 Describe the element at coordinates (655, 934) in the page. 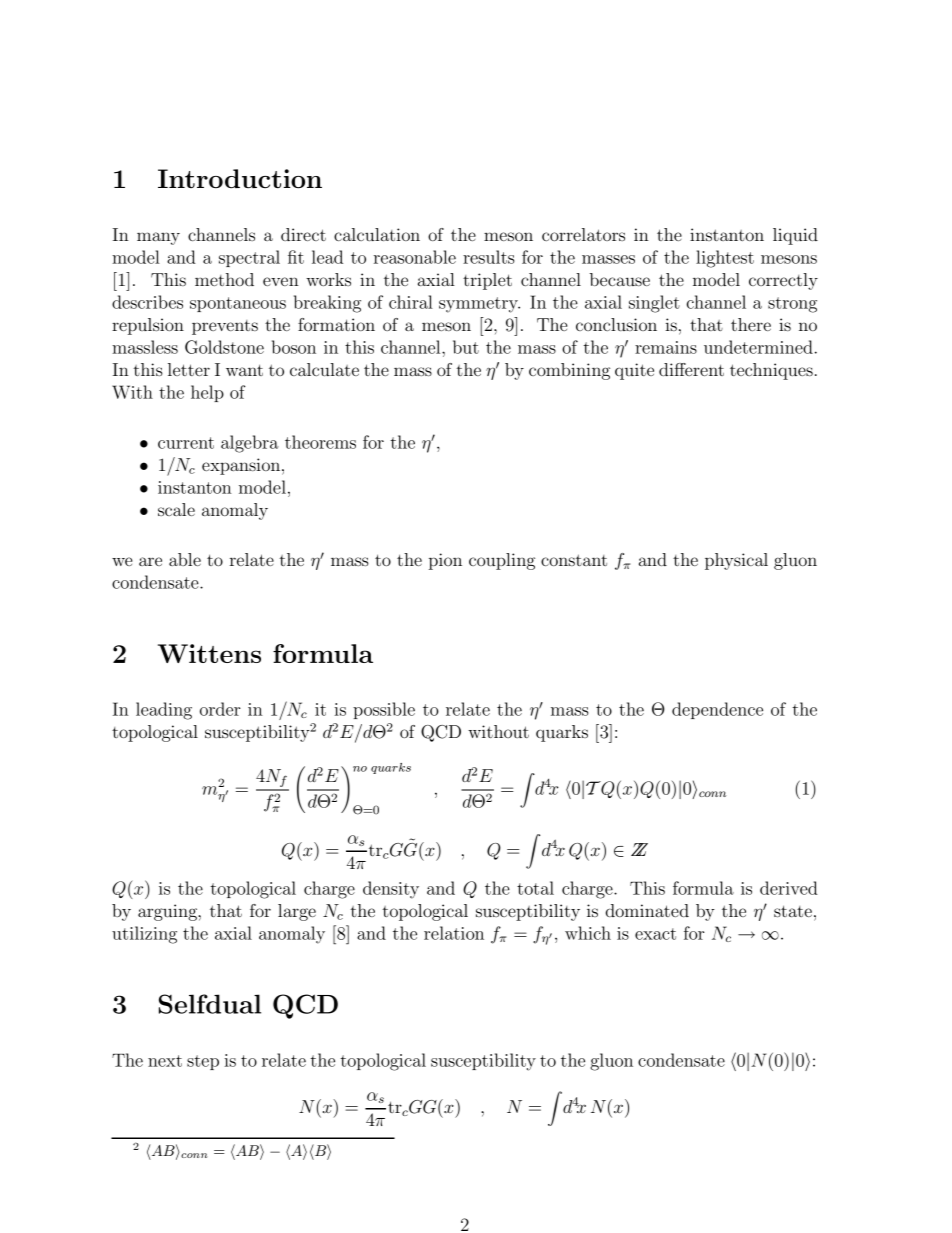

I see `exact` at that location.
